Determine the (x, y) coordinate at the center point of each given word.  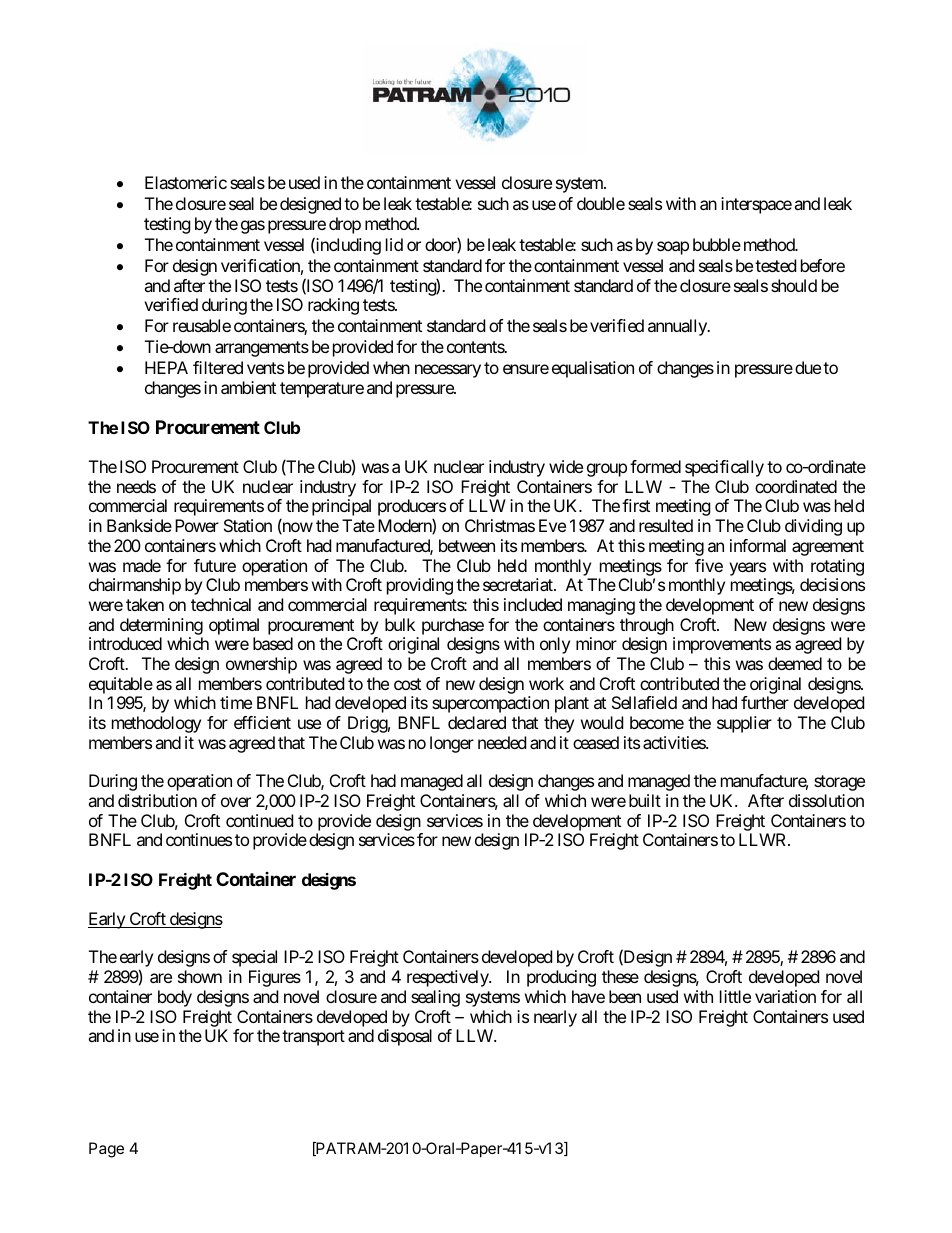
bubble (717, 244)
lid (394, 244)
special (254, 958)
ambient (248, 387)
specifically (724, 468)
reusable (202, 325)
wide (566, 466)
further (765, 702)
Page (106, 1150)
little (735, 996)
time (236, 702)
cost (407, 684)
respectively (448, 978)
